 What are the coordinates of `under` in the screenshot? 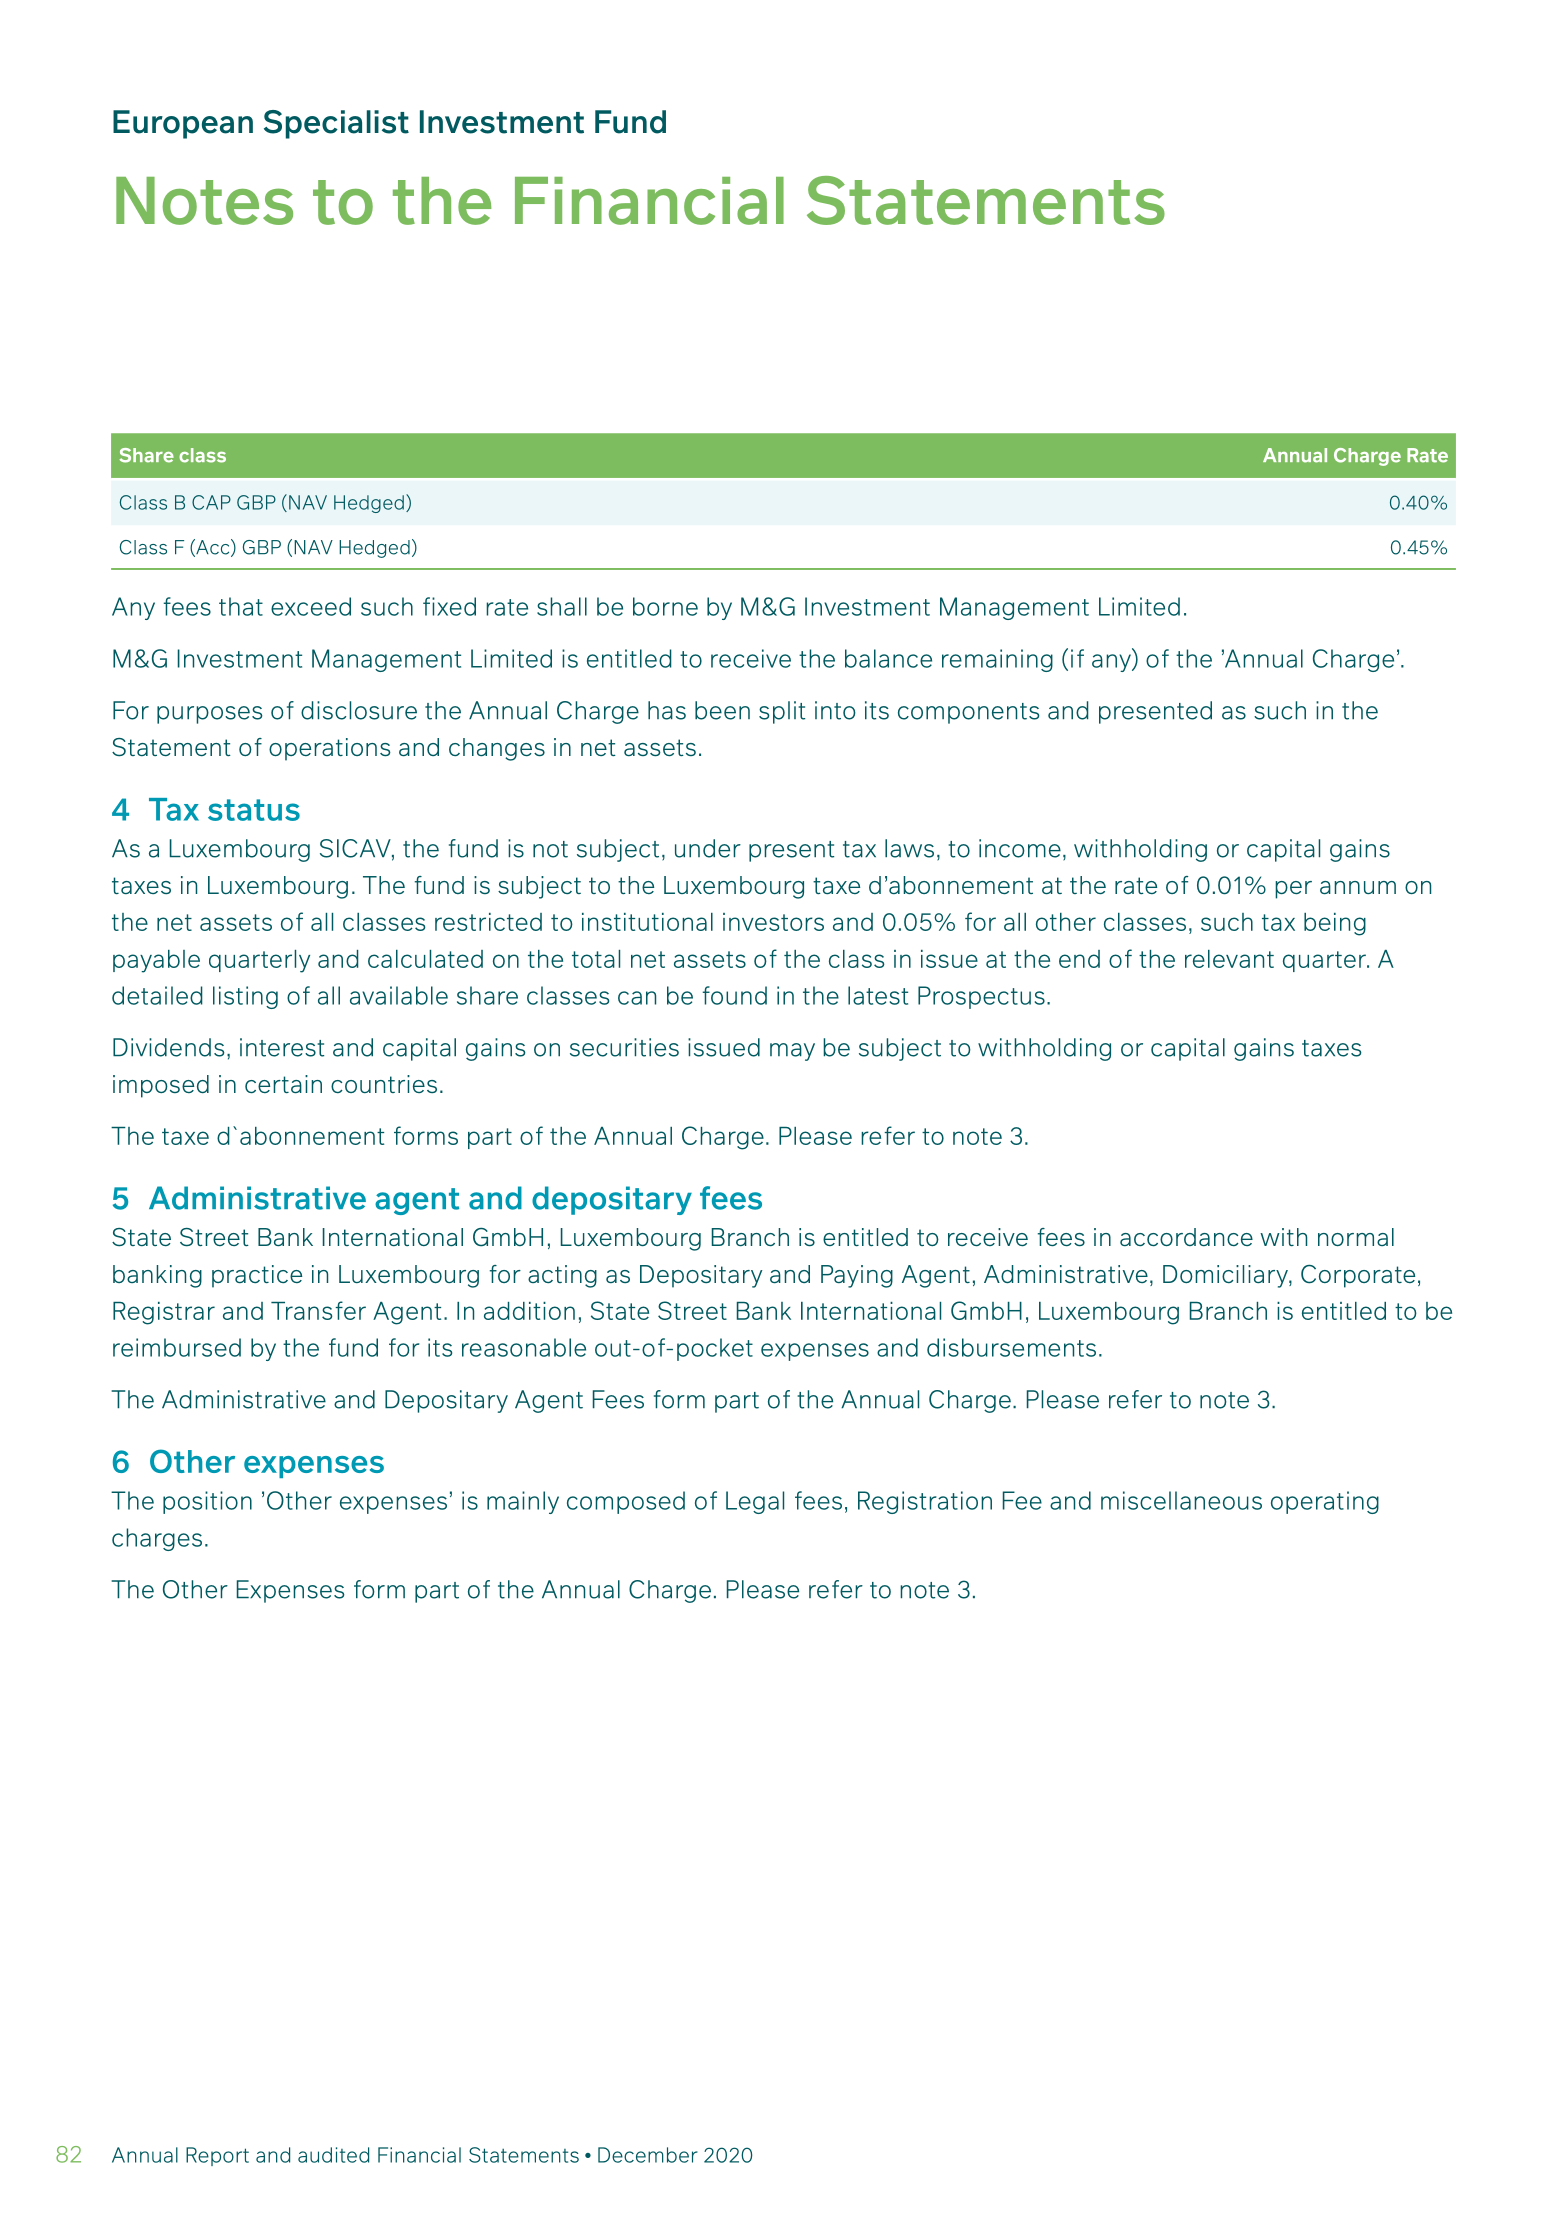 It's located at (708, 848).
